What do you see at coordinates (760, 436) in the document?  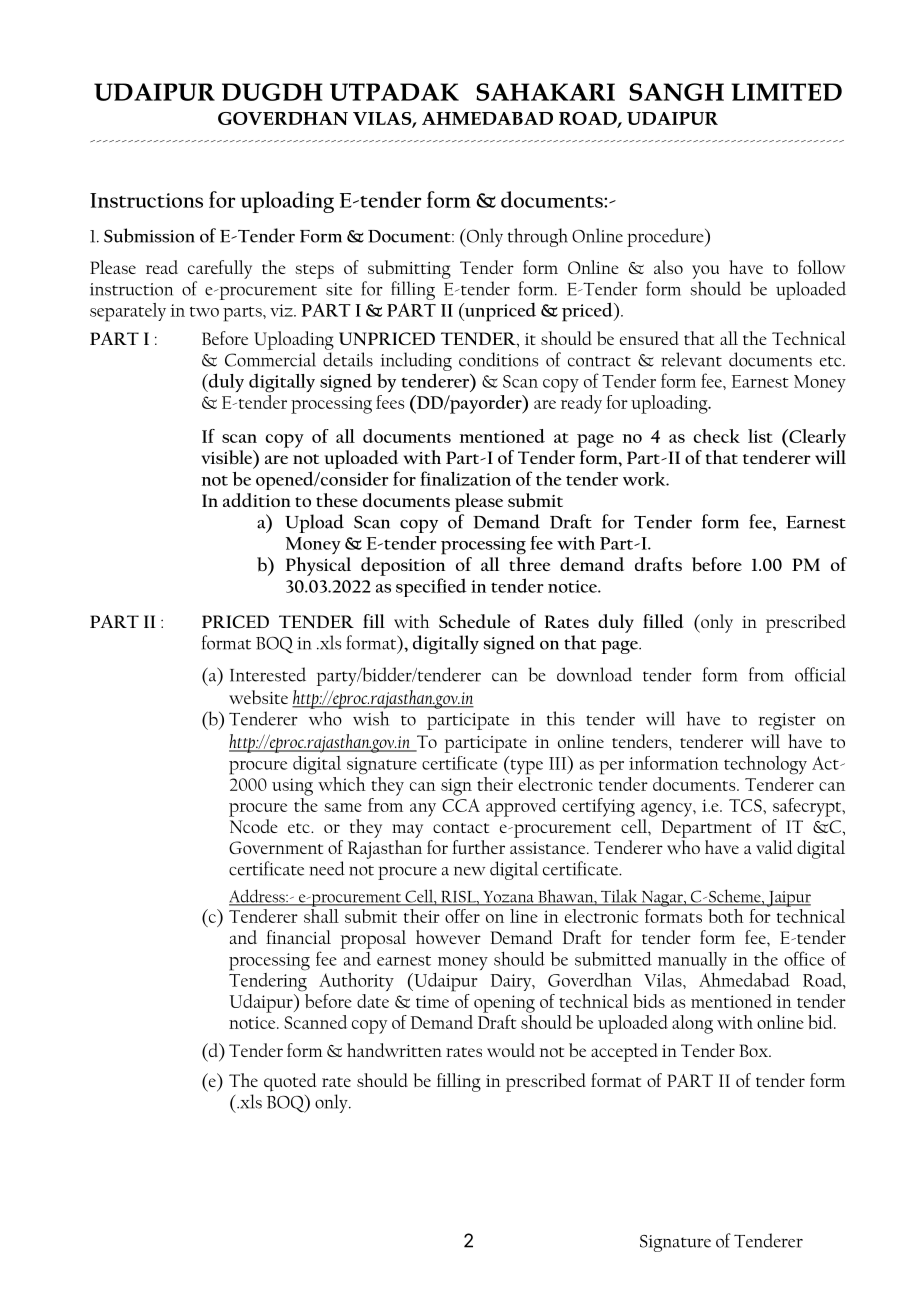 I see `list` at bounding box center [760, 436].
